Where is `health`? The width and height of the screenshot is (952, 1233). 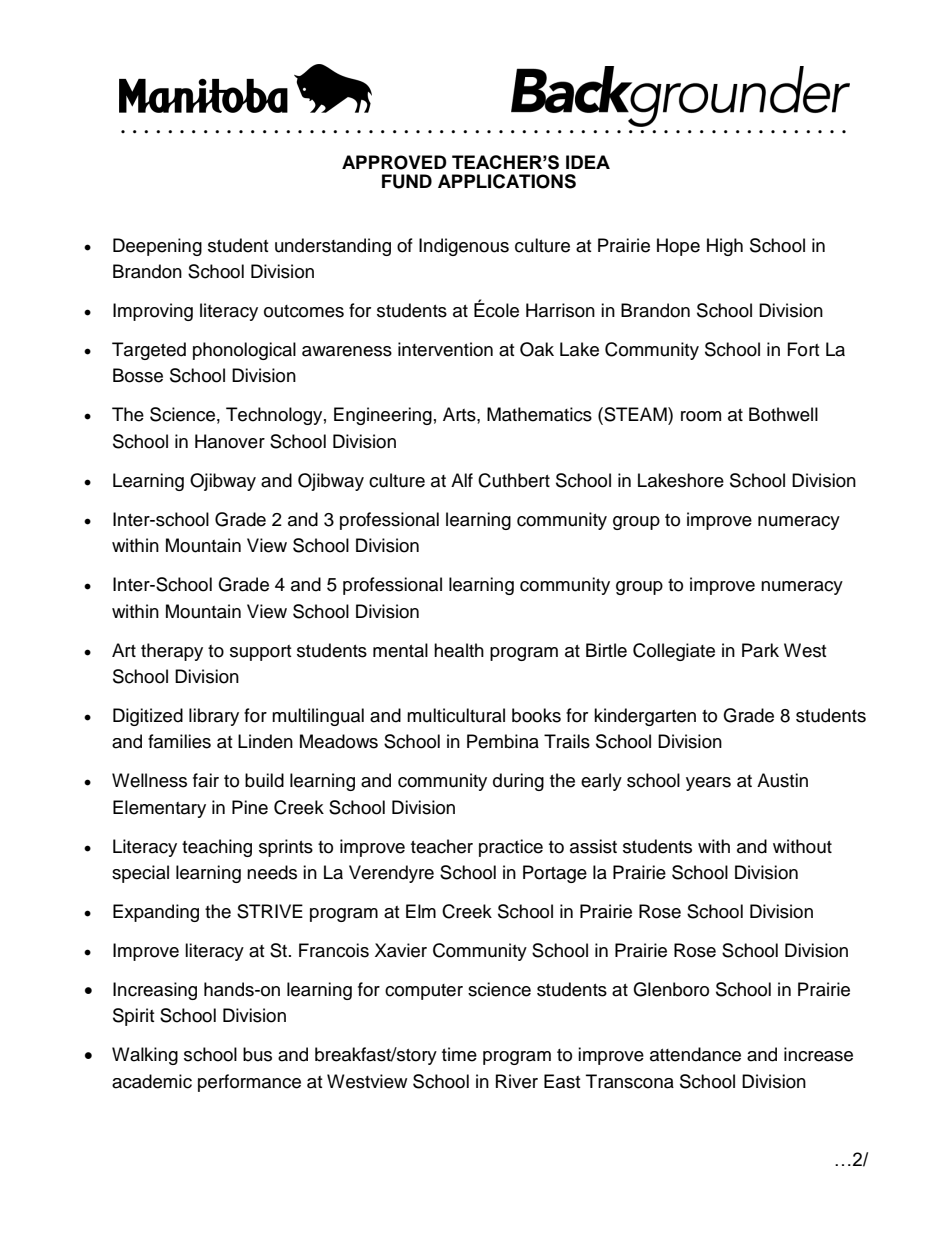 health is located at coordinates (459, 650).
